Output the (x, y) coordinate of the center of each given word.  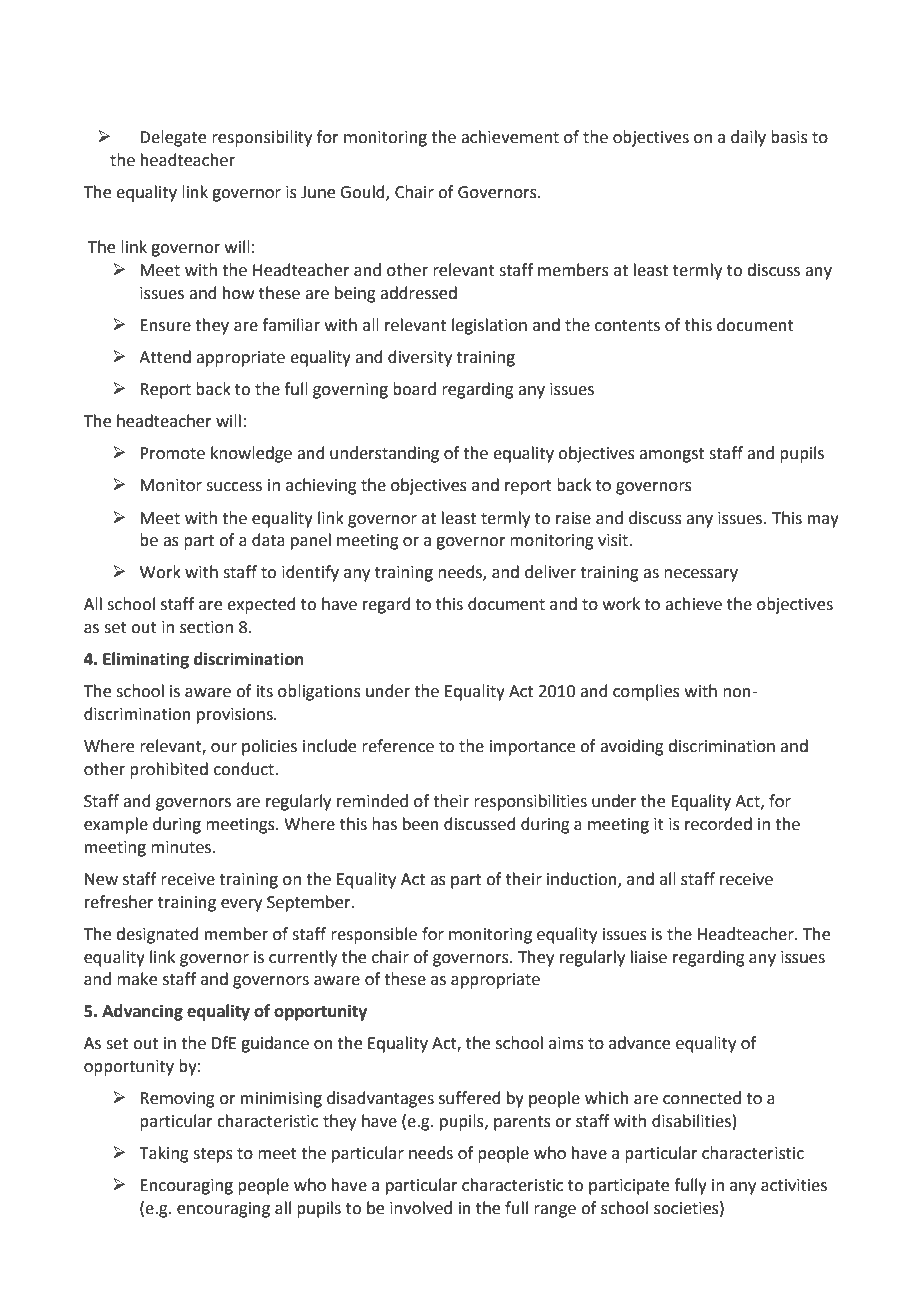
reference (398, 746)
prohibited (169, 770)
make (137, 979)
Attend (165, 357)
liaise (649, 957)
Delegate (173, 138)
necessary (701, 575)
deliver (550, 572)
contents (627, 326)
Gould (363, 193)
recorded (718, 824)
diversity (420, 358)
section (206, 627)
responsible (374, 935)
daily (748, 138)
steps (213, 1155)
